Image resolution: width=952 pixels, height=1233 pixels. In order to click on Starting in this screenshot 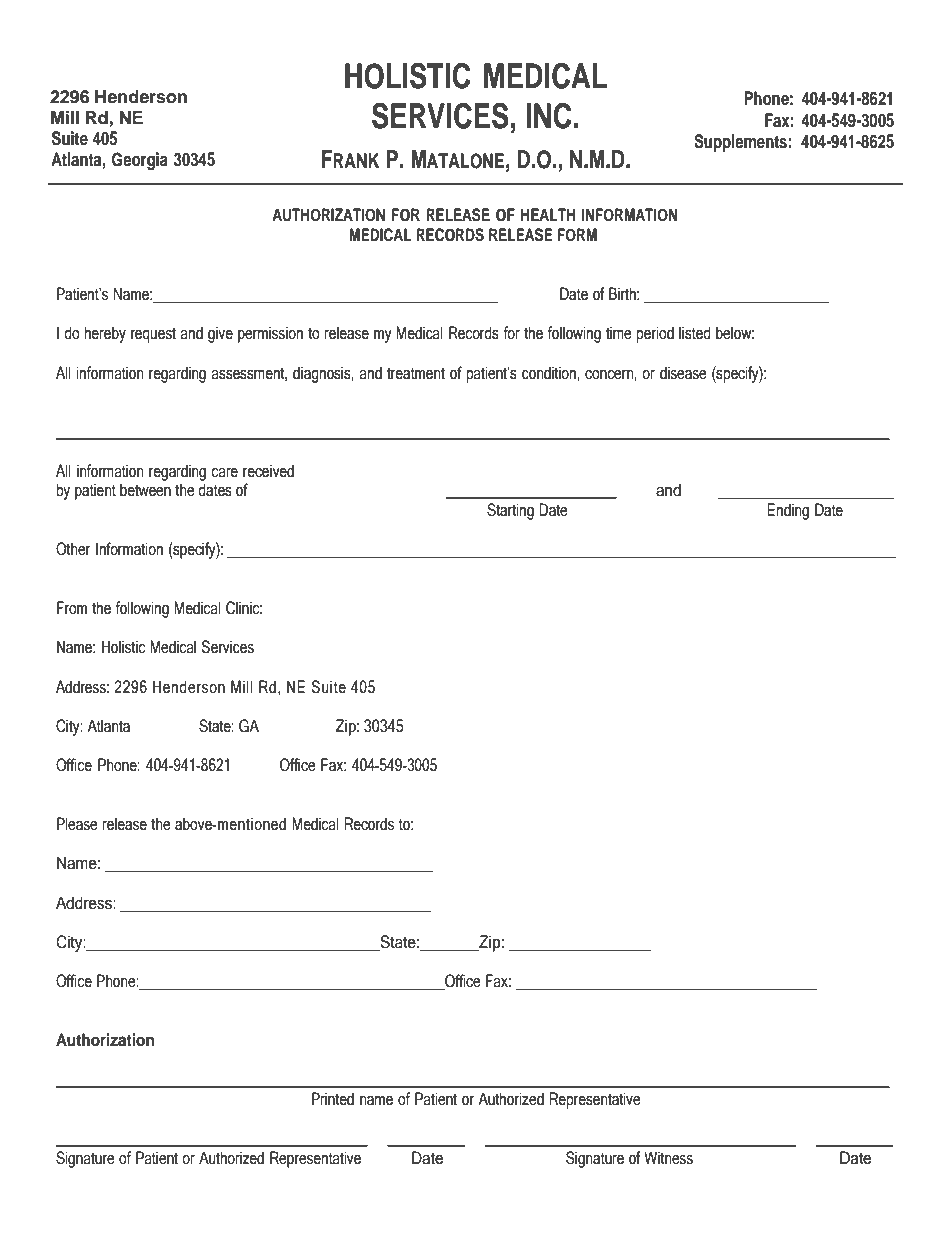, I will do `click(510, 511)`.
